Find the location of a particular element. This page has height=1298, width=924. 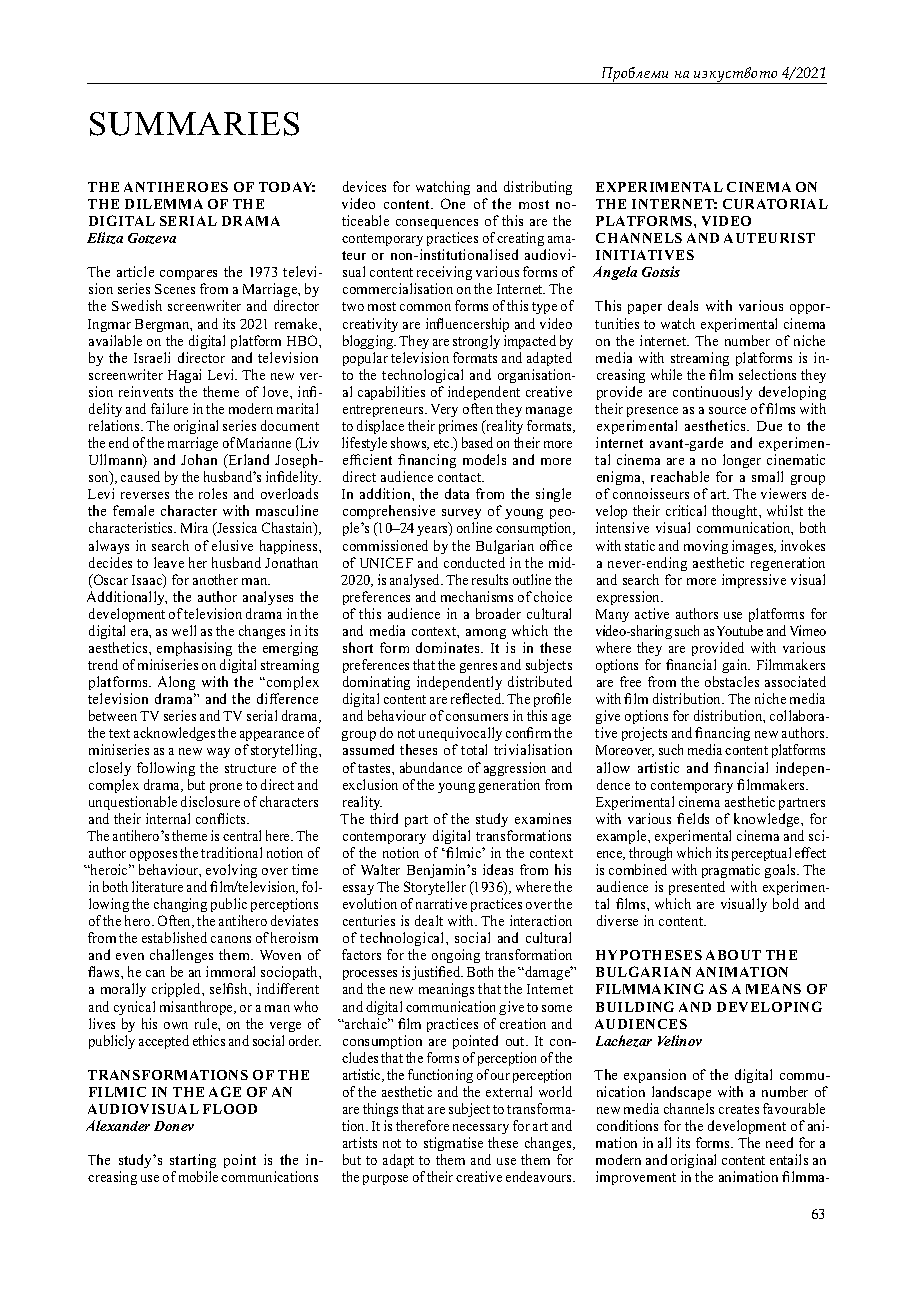

necessary is located at coordinates (481, 1129).
